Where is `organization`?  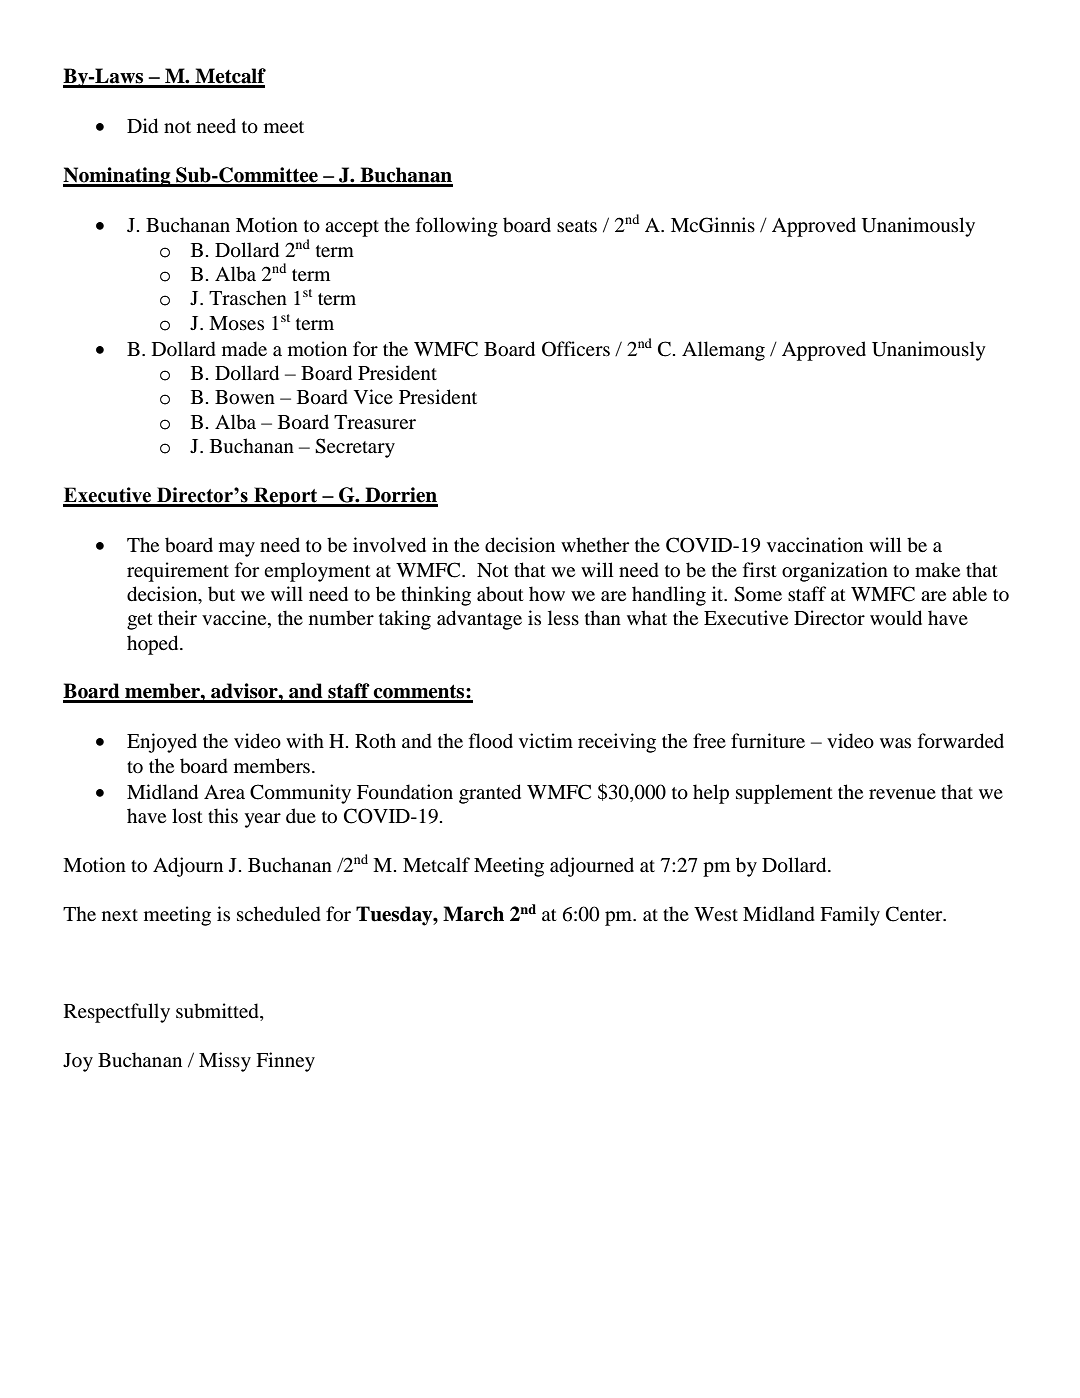 organization is located at coordinates (835, 572).
